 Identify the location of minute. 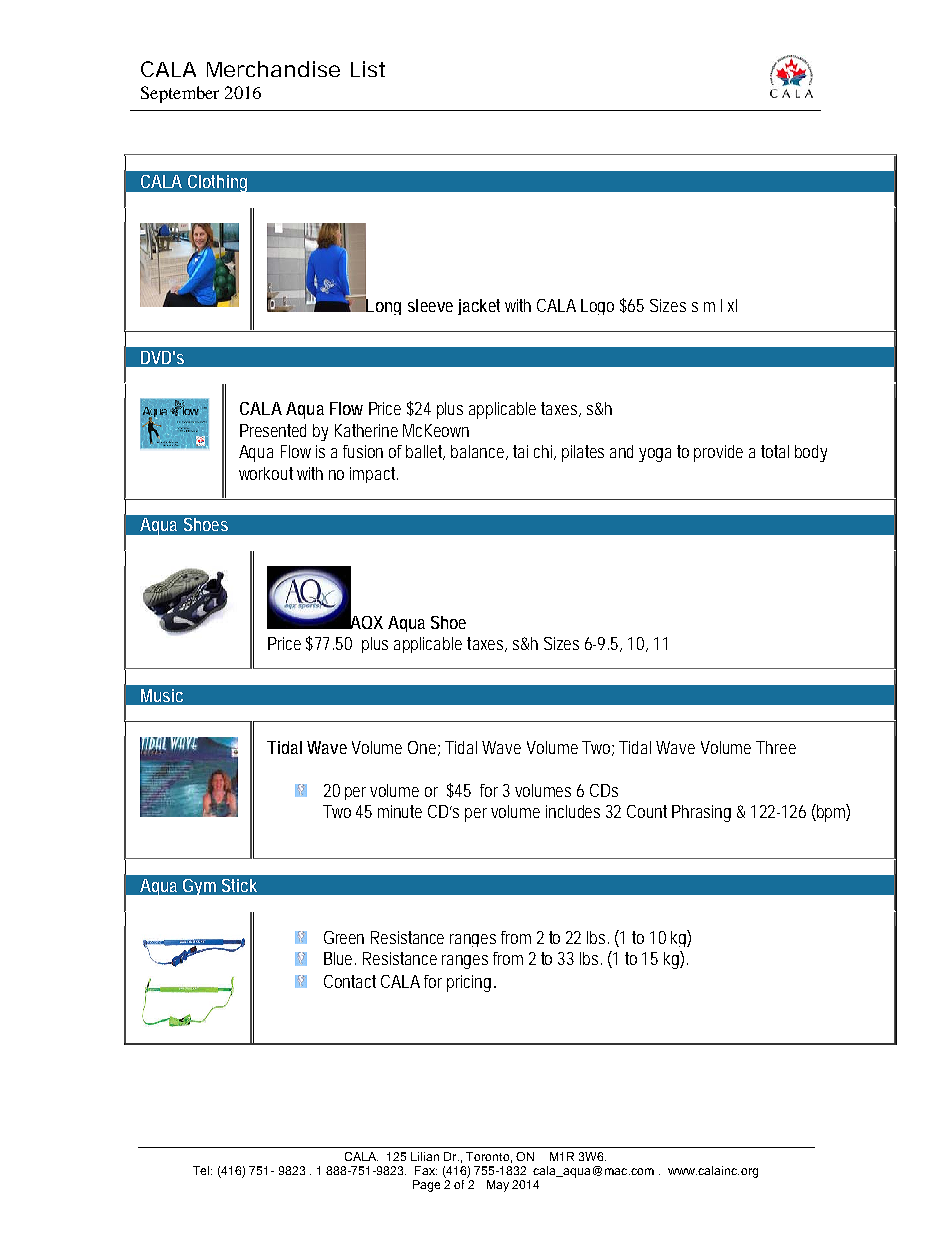
(400, 811).
